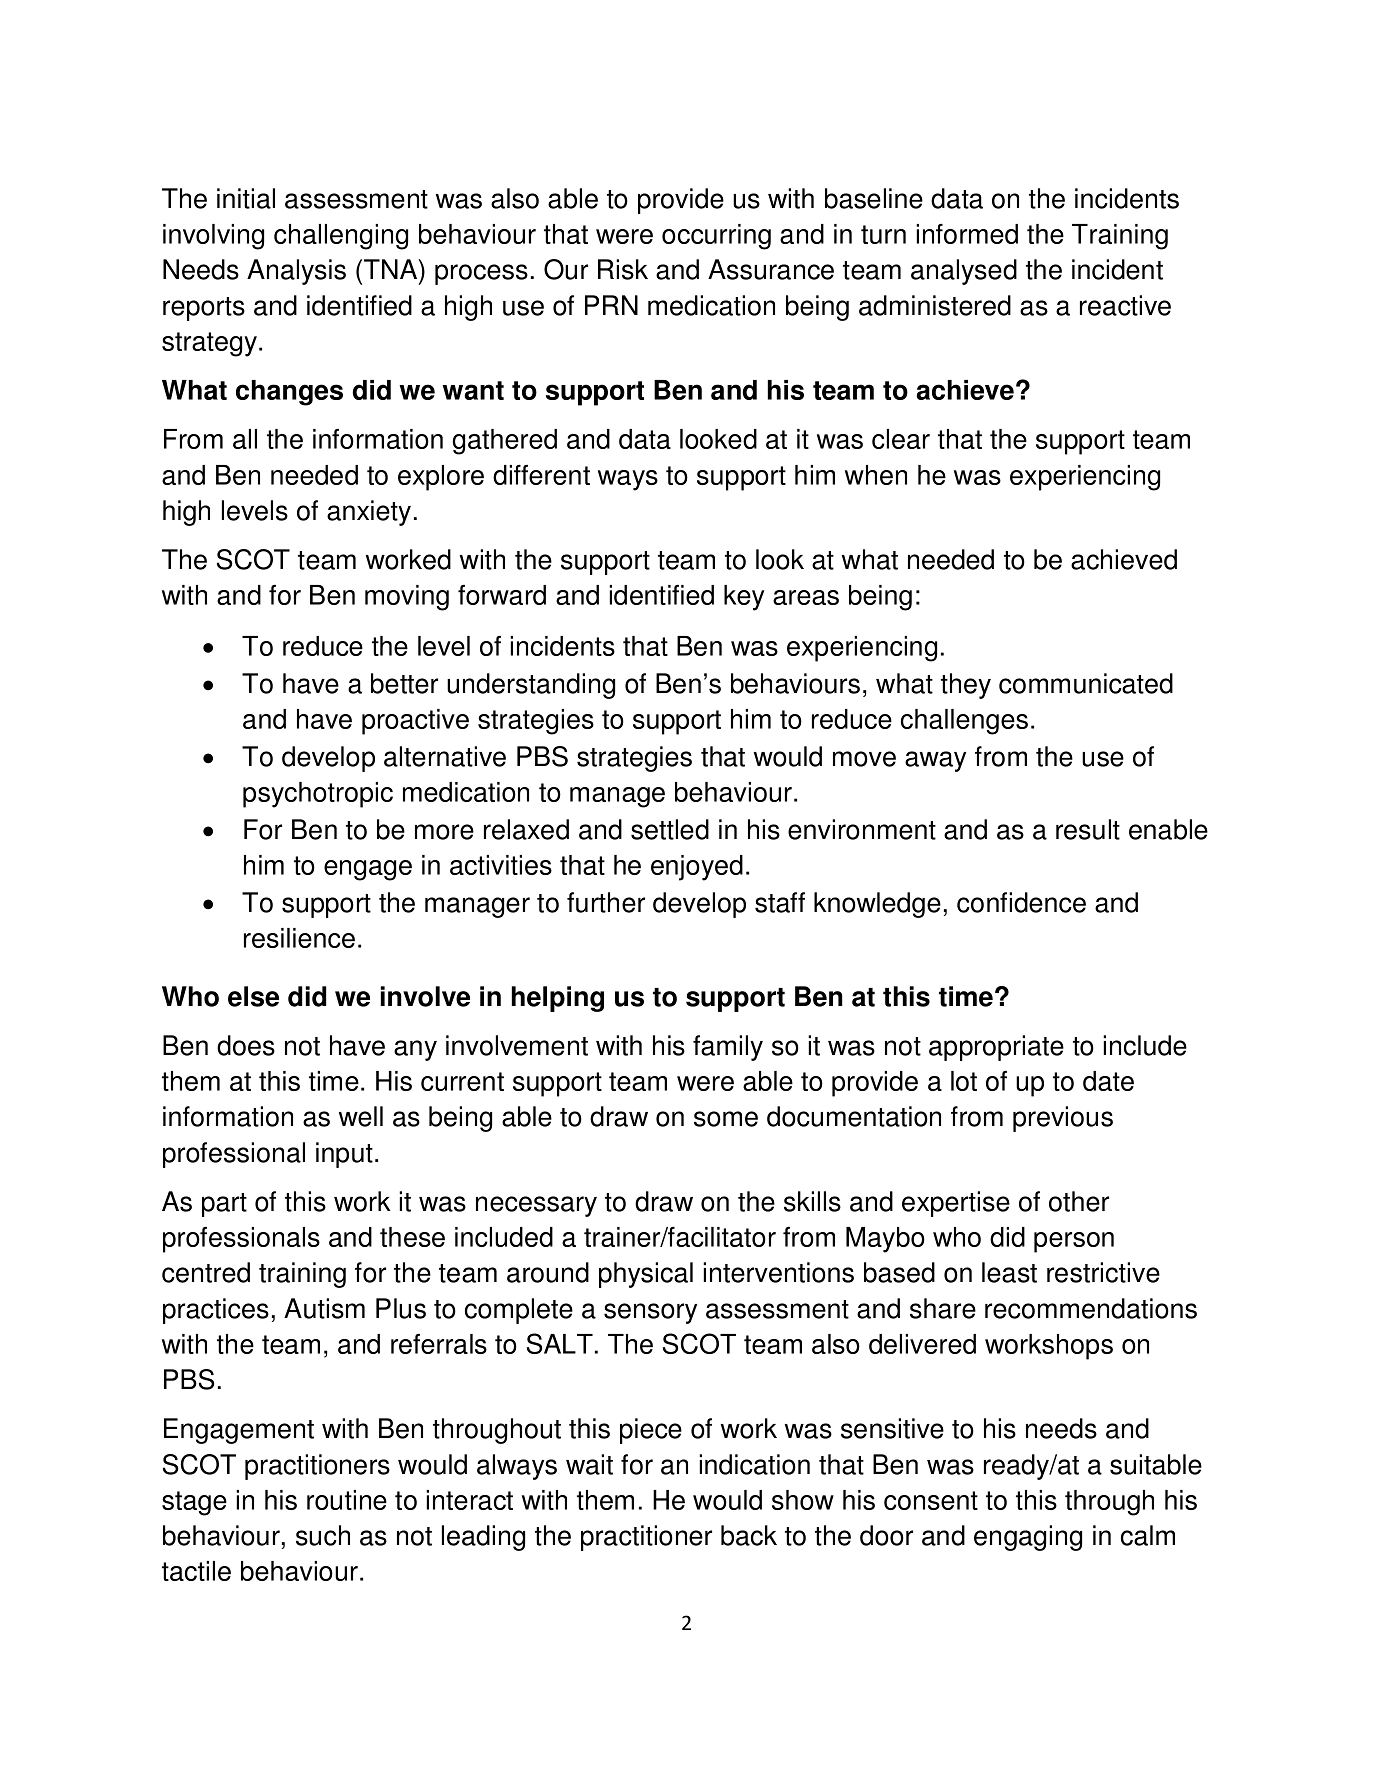 The image size is (1374, 1778). What do you see at coordinates (726, 1119) in the screenshot?
I see `some` at bounding box center [726, 1119].
